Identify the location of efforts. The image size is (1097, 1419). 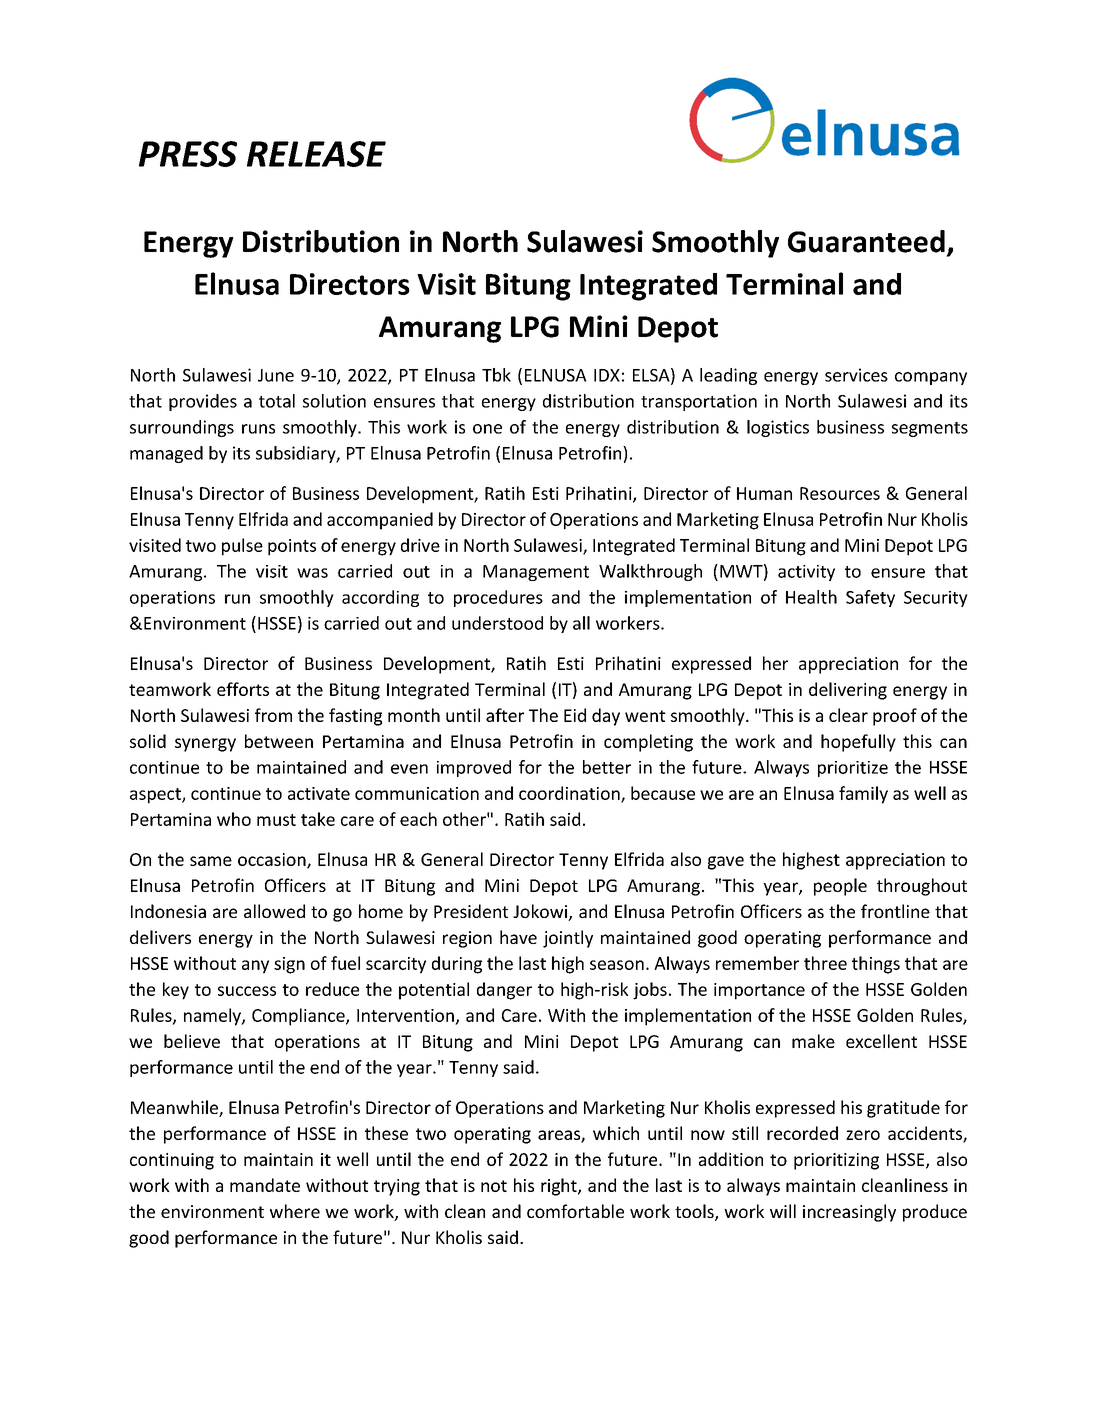
(243, 689).
